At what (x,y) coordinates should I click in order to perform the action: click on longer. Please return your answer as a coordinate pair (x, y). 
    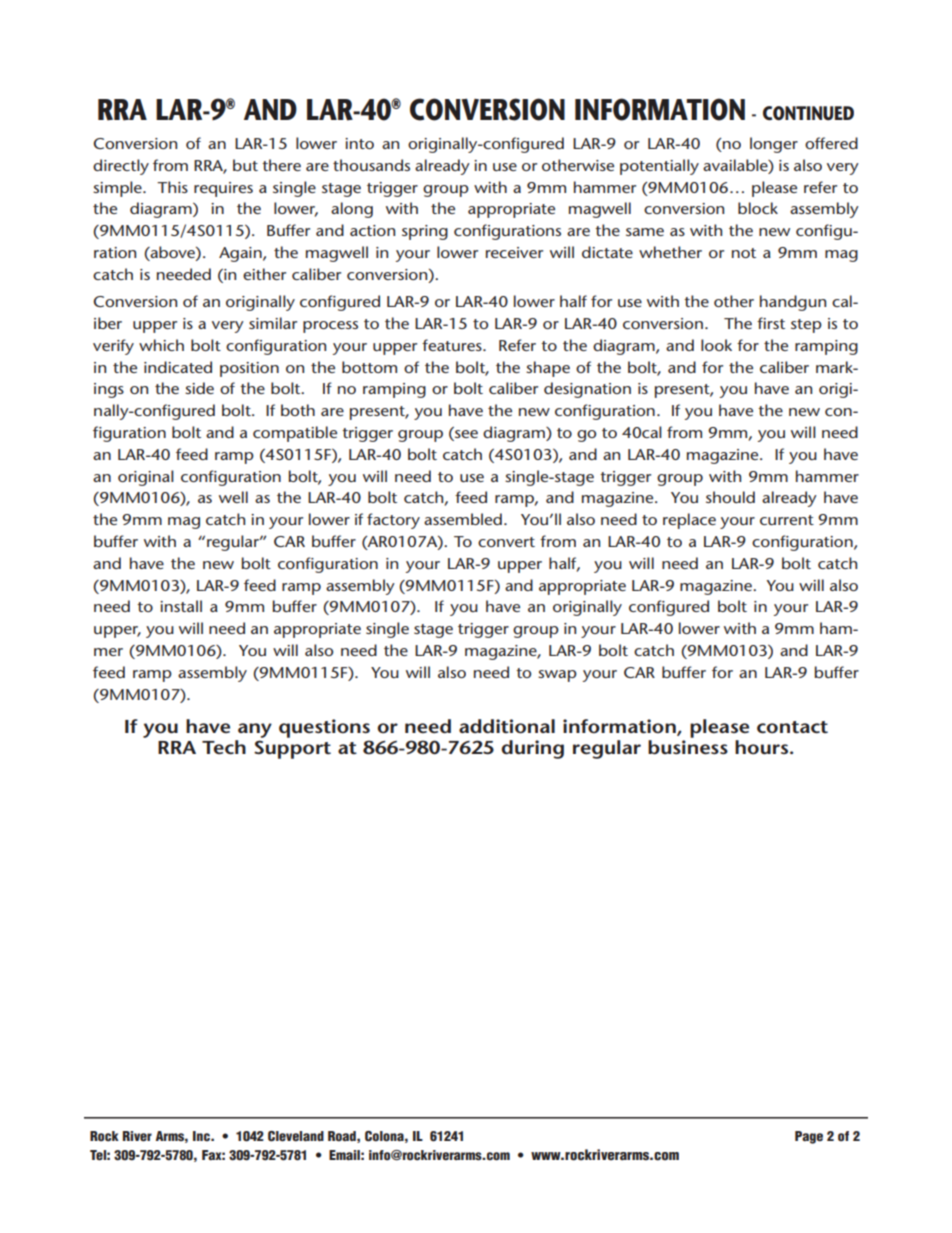
    Looking at the image, I should click on (774, 145).
